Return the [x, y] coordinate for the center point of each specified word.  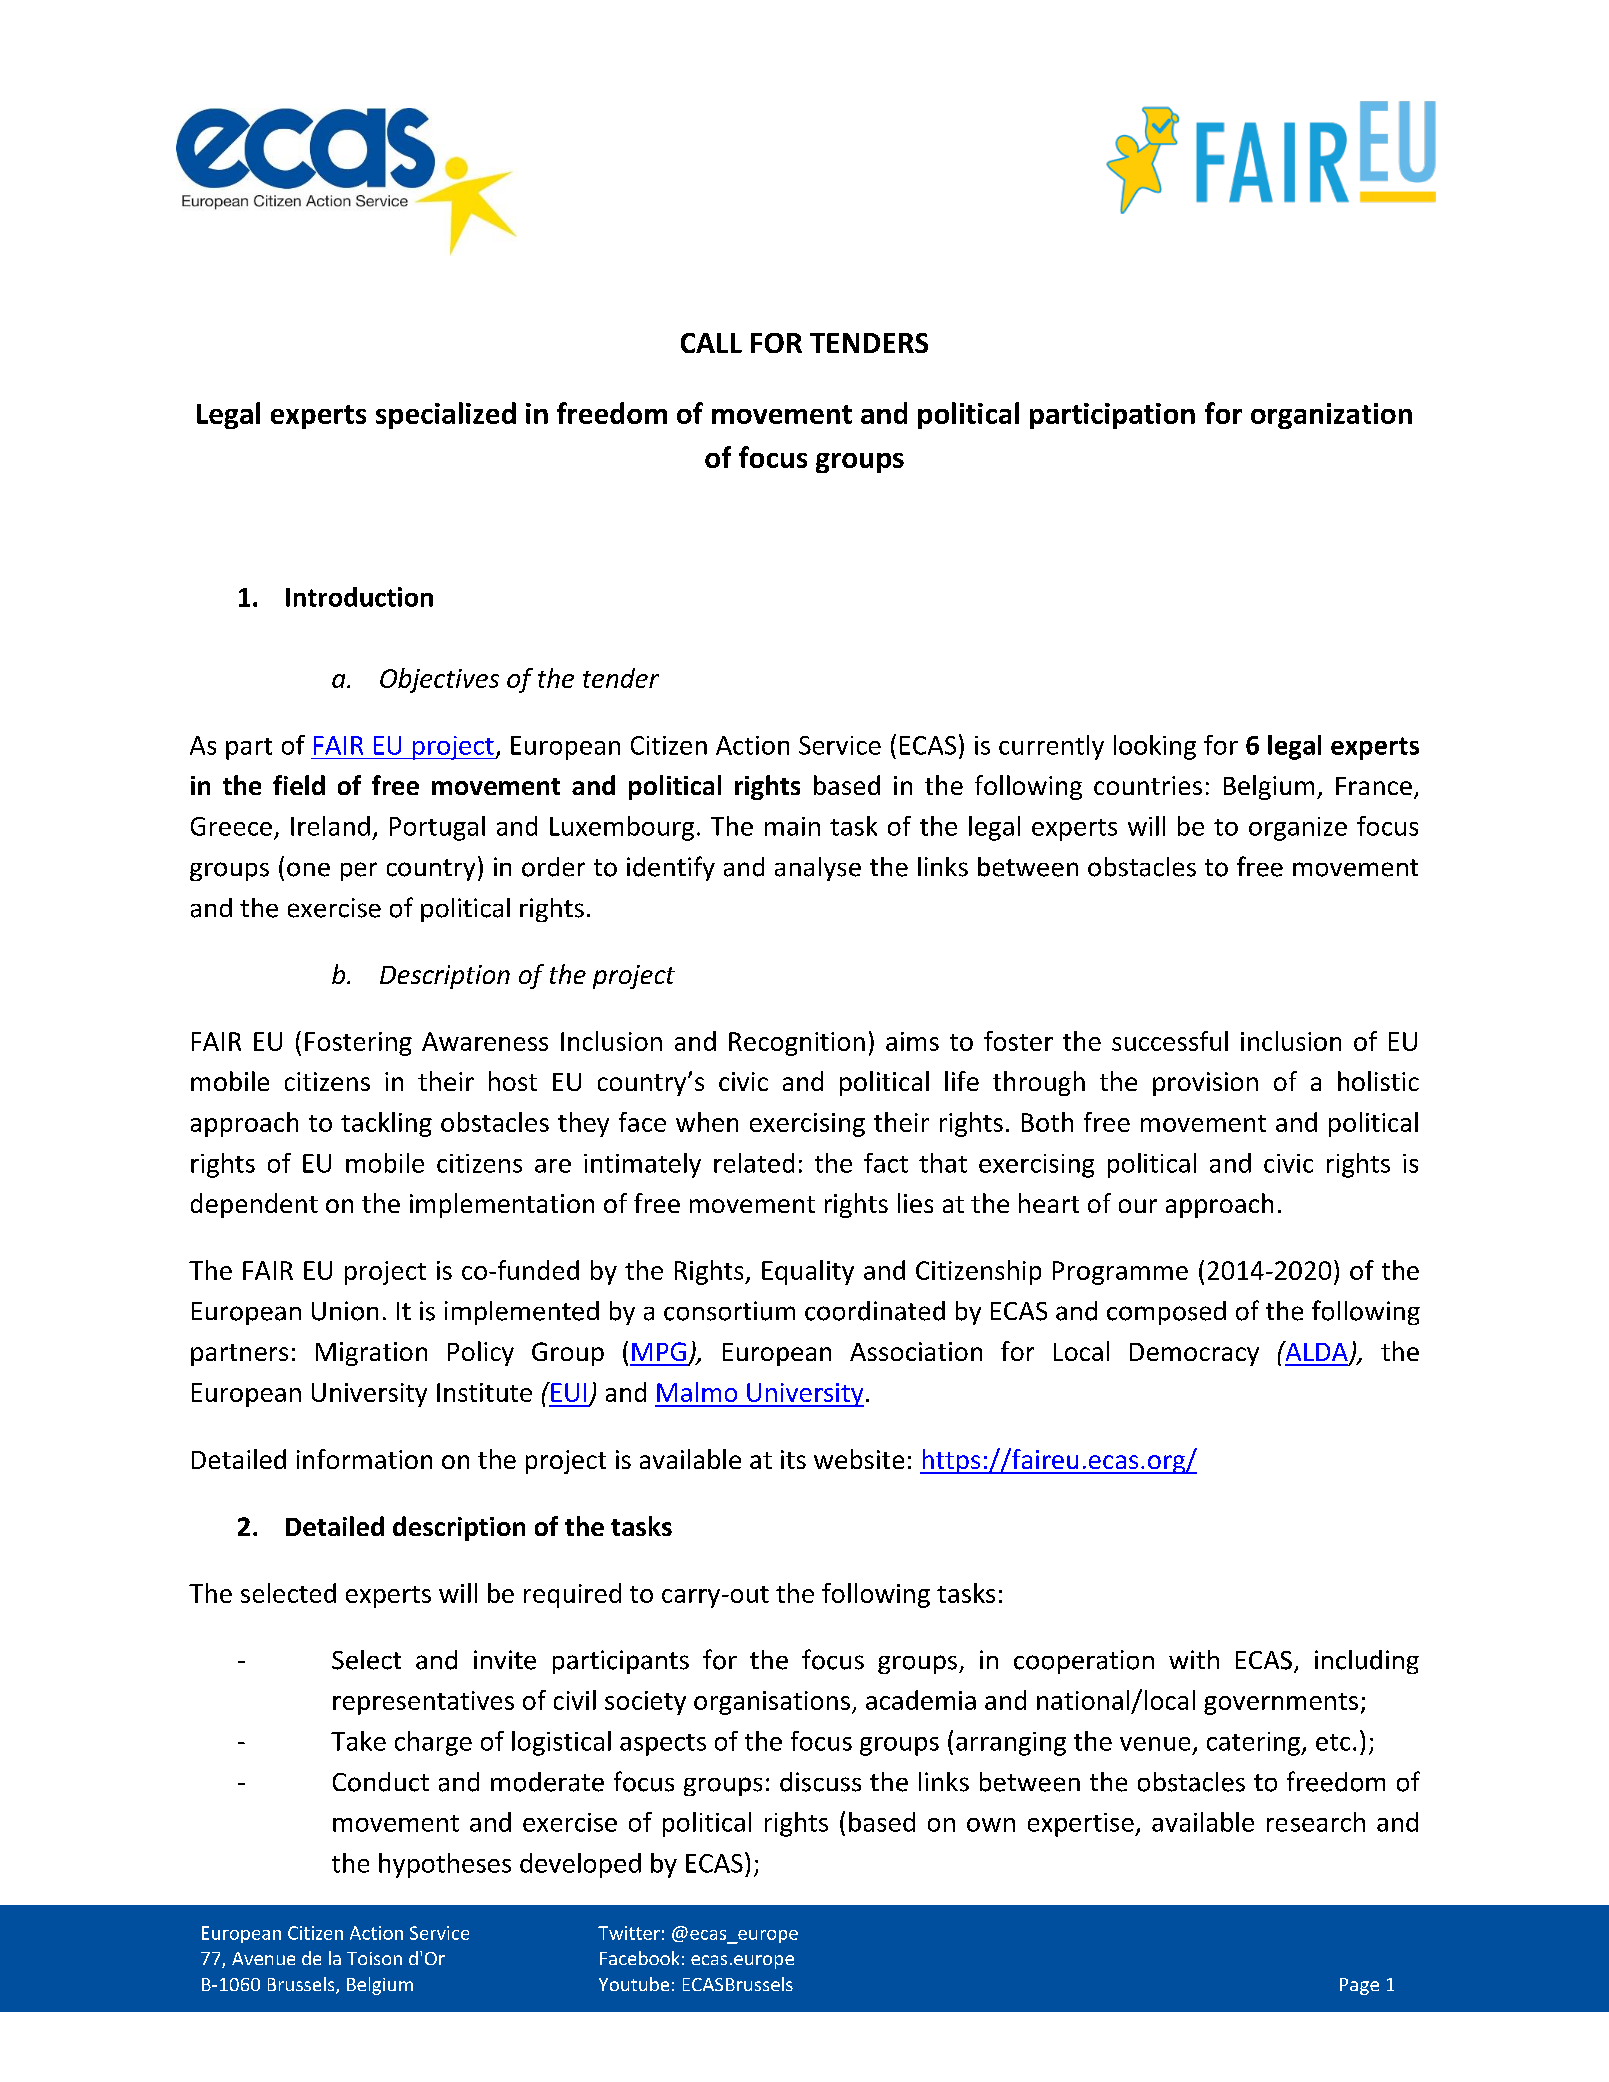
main [792, 826]
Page [1359, 1986]
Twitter [629, 1933]
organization [1331, 416]
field [299, 785]
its [793, 1459]
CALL [711, 343]
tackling [386, 1124]
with [1194, 1659]
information [364, 1459]
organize [1298, 829]
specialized [446, 415]
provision [1205, 1084]
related [754, 1163]
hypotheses [445, 1865]
